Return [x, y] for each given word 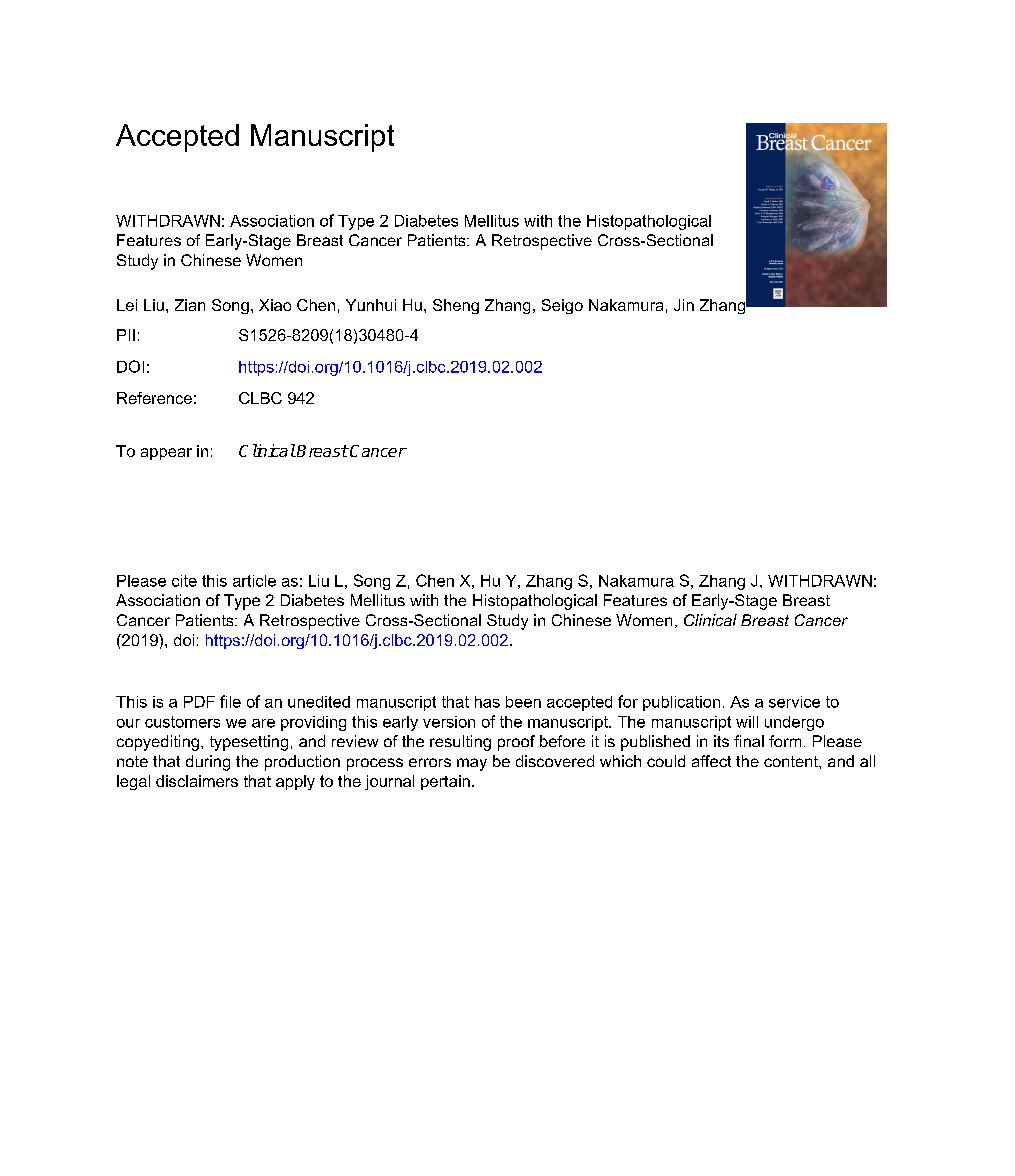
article [254, 581]
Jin [684, 305]
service [794, 702]
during [208, 763]
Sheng [456, 306]
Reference [154, 398]
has [487, 702]
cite [184, 581]
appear [166, 454]
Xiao [275, 305]
